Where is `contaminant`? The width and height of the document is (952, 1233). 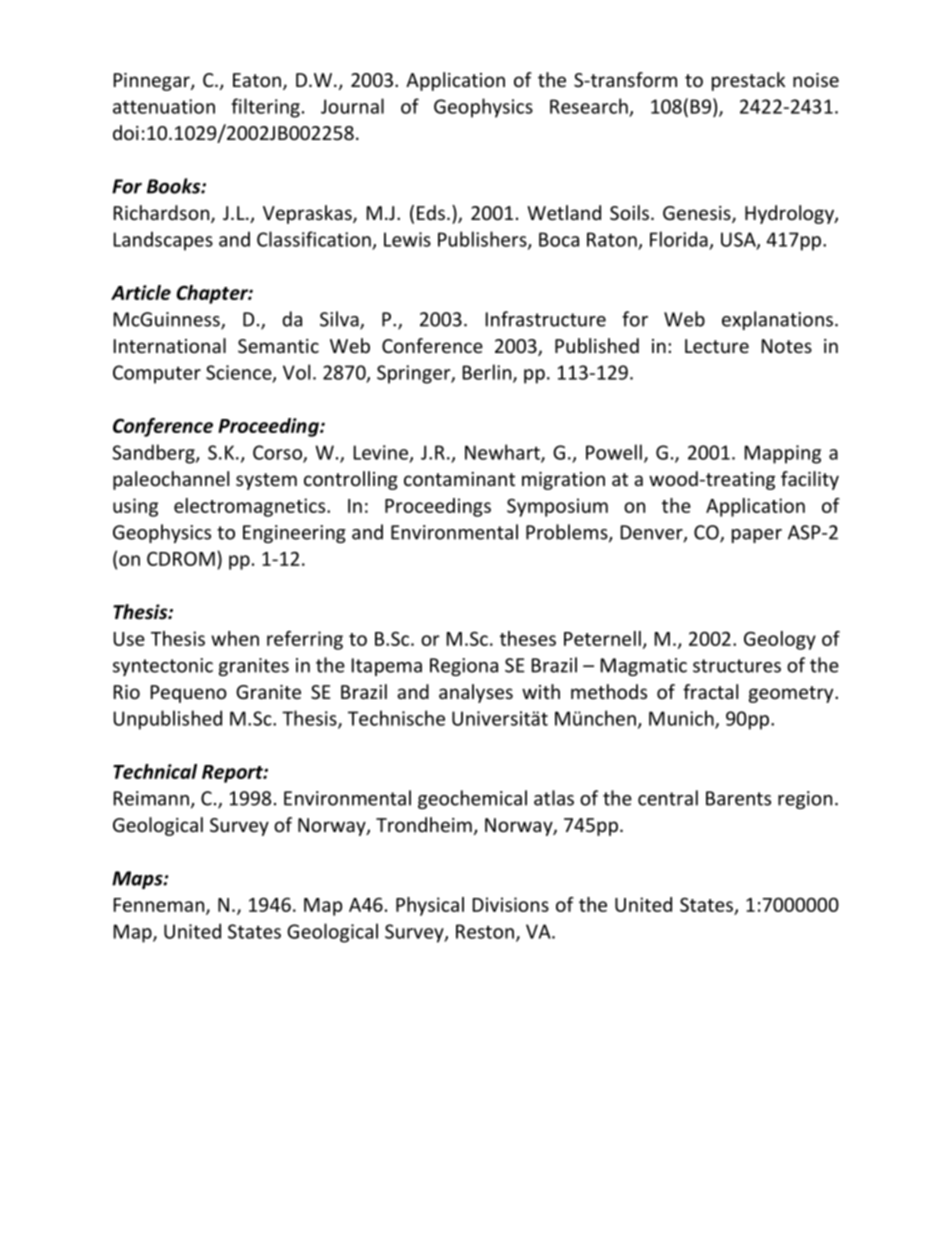
contaminant is located at coordinates (459, 479).
